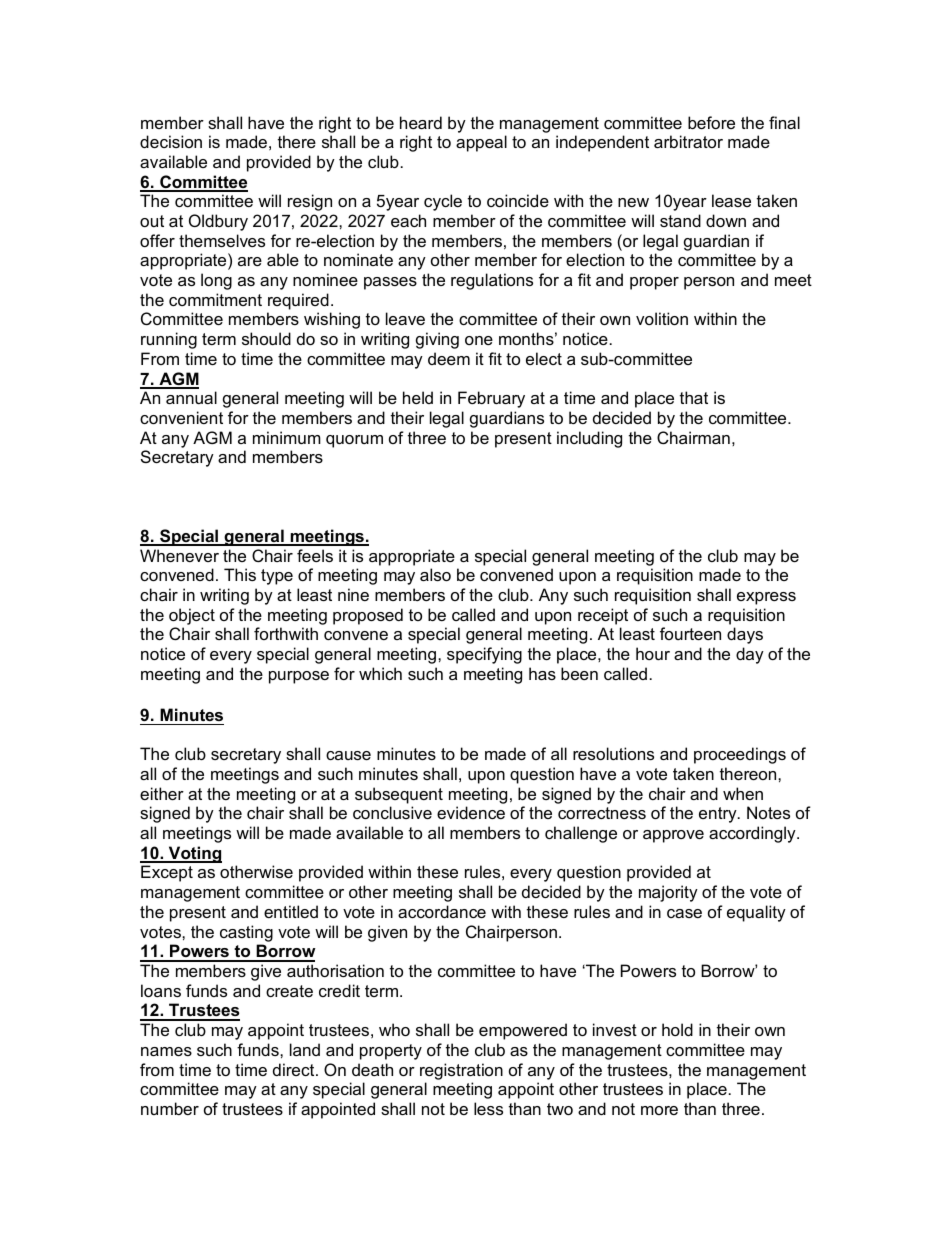 This document has height=1233, width=952. I want to click on arbitrator, so click(688, 141).
